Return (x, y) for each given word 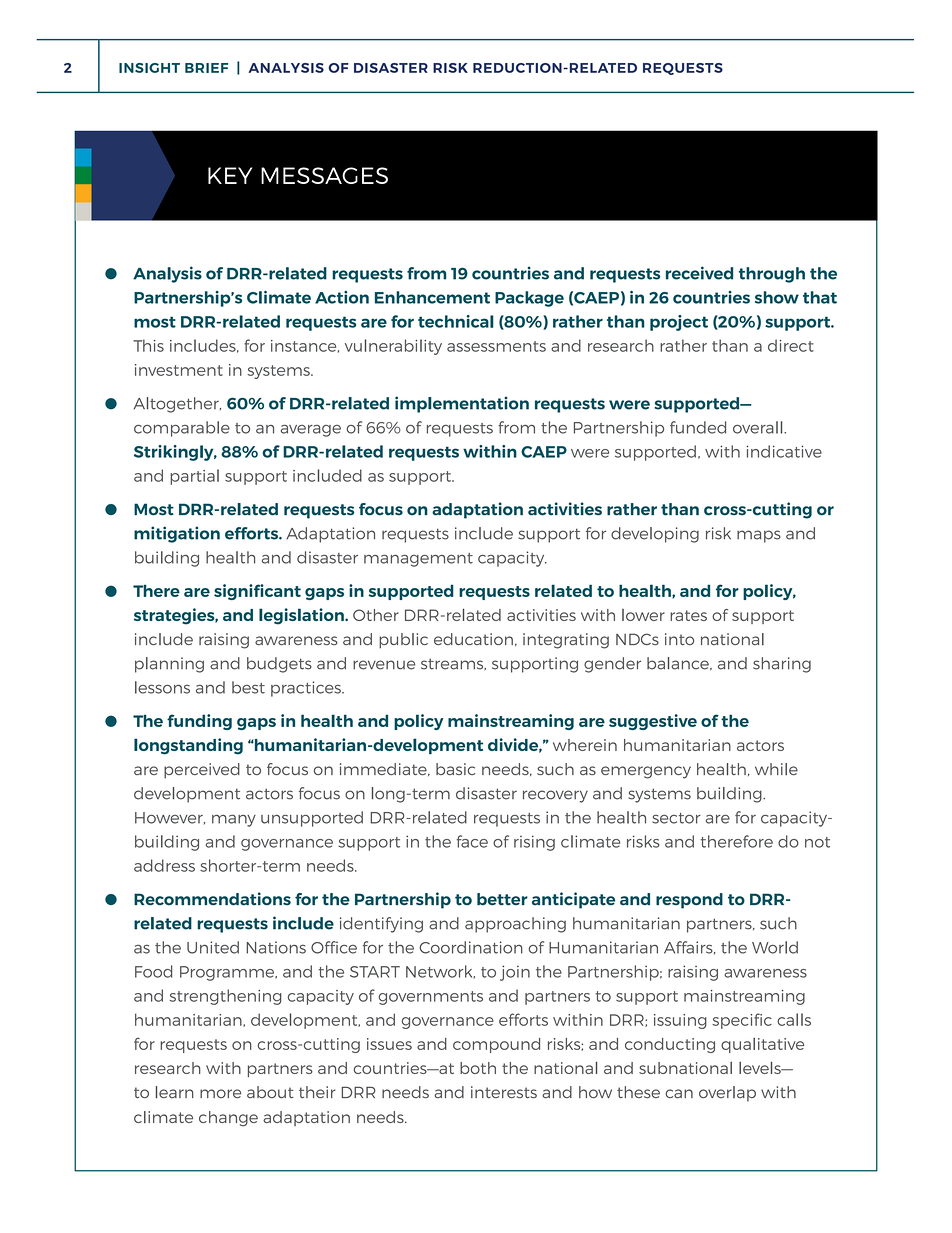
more (220, 1093)
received (699, 273)
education (473, 639)
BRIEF (206, 68)
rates (688, 615)
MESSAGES (324, 175)
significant (257, 592)
